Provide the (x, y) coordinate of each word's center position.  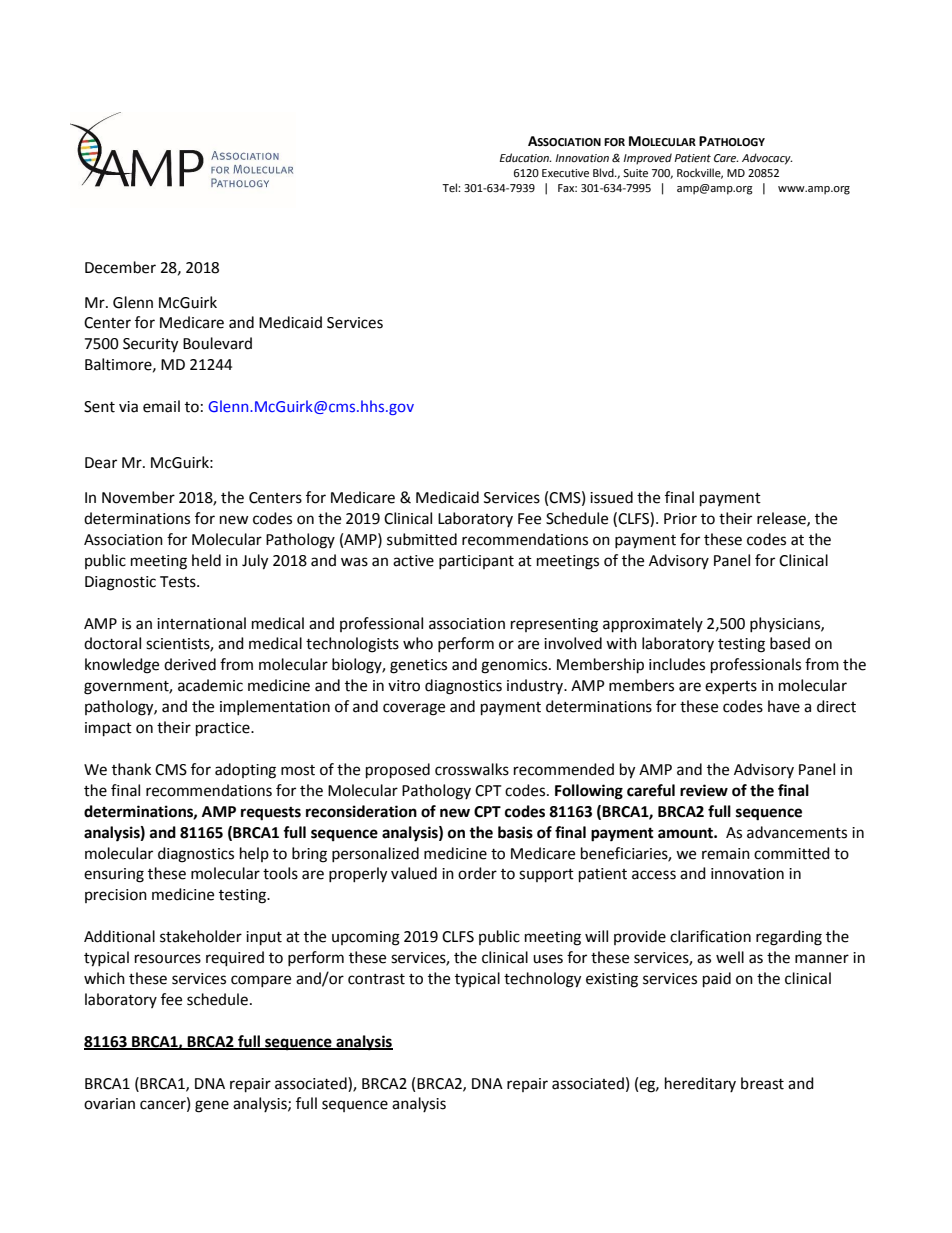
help (254, 854)
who (418, 643)
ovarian (109, 1104)
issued (611, 497)
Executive (565, 173)
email (161, 406)
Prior (680, 519)
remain (726, 854)
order (477, 873)
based (790, 643)
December (120, 267)
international (201, 623)
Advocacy (767, 159)
